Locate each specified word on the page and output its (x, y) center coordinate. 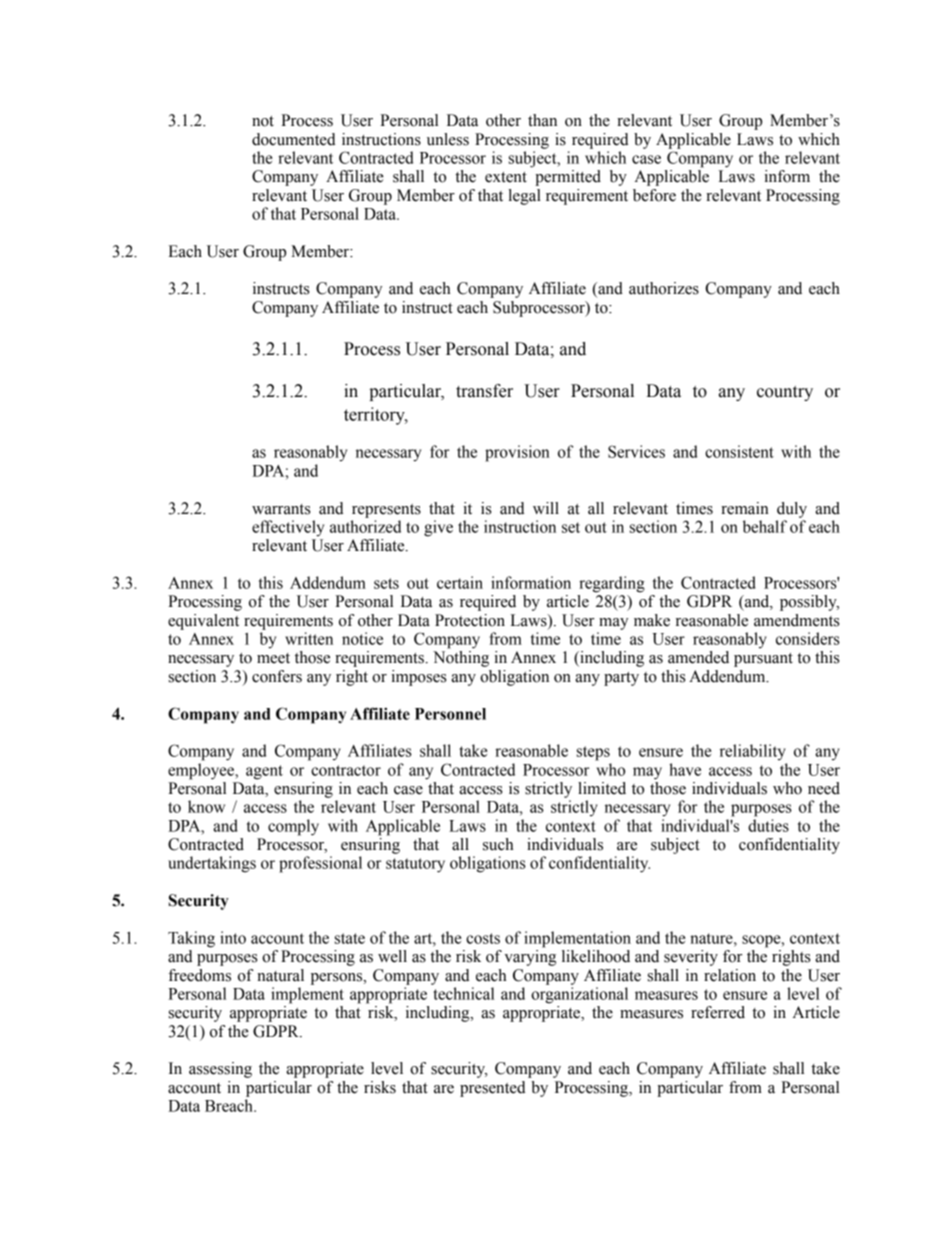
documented (294, 139)
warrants (281, 509)
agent (264, 772)
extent (506, 177)
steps (593, 753)
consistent (739, 451)
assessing (220, 1070)
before (654, 195)
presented (493, 1089)
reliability (753, 752)
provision (517, 453)
